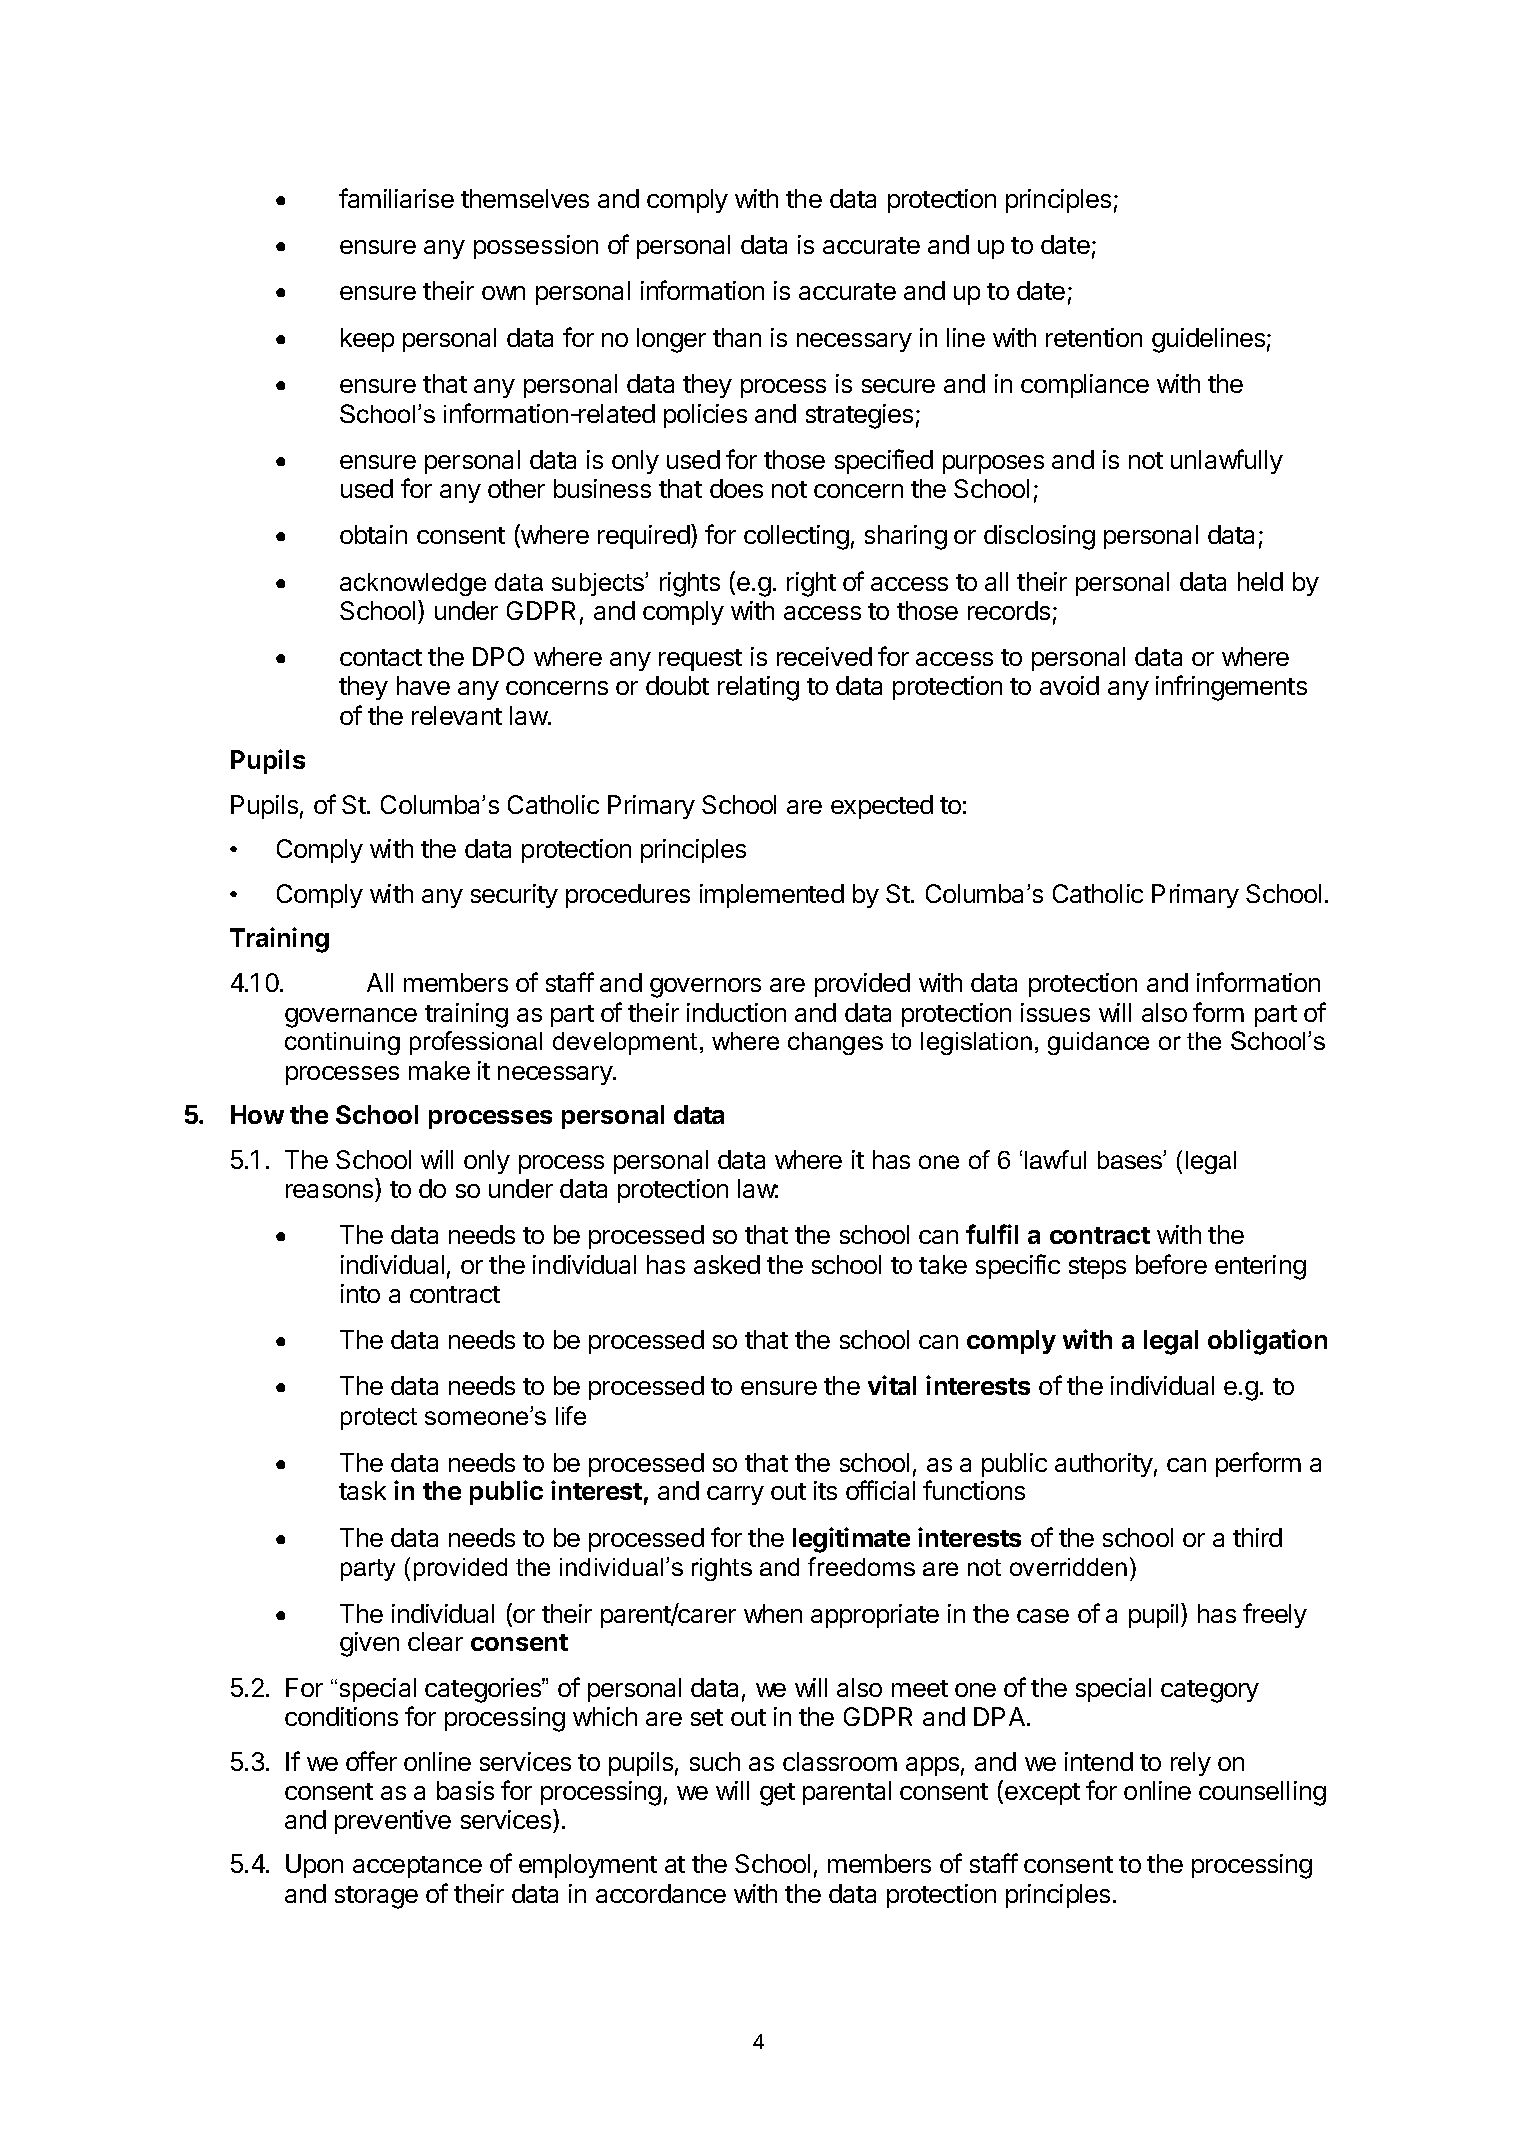 This screenshot has height=2144, width=1516. Describe the element at coordinates (342, 1043) in the screenshot. I see `continuing` at that location.
